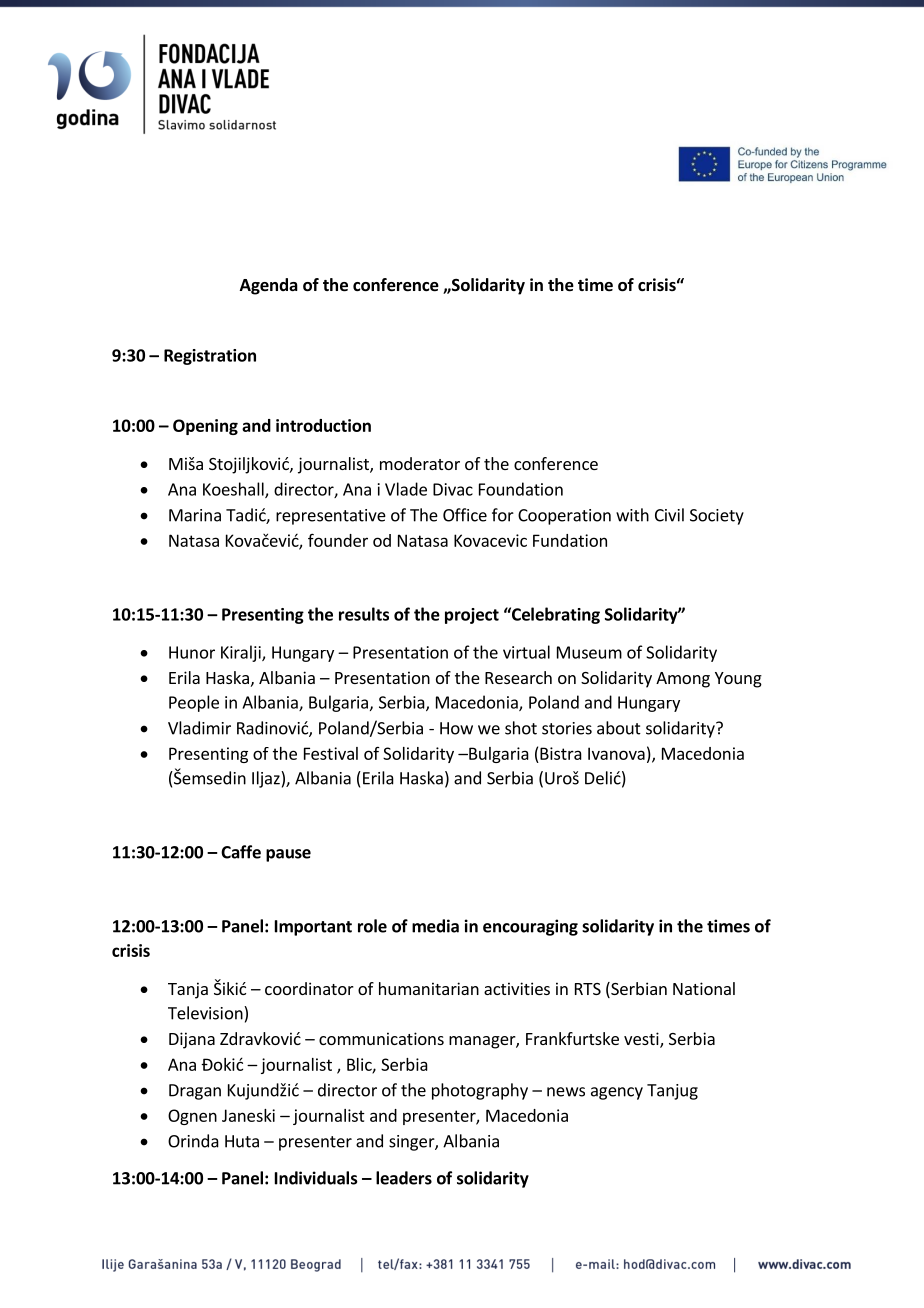 This image has height=1308, width=924. Describe the element at coordinates (632, 515) in the image. I see `with` at that location.
